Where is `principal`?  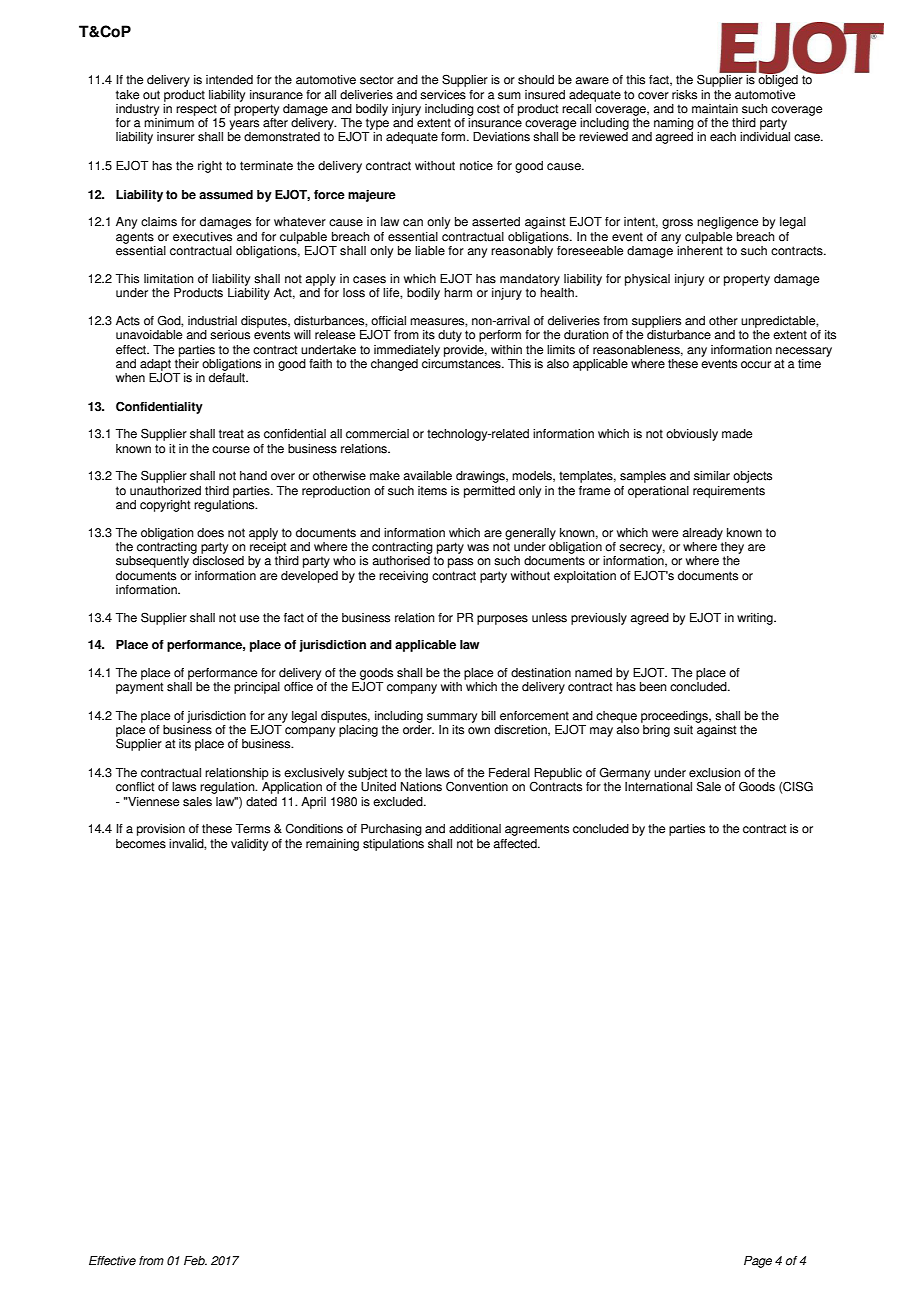 principal is located at coordinates (257, 688).
